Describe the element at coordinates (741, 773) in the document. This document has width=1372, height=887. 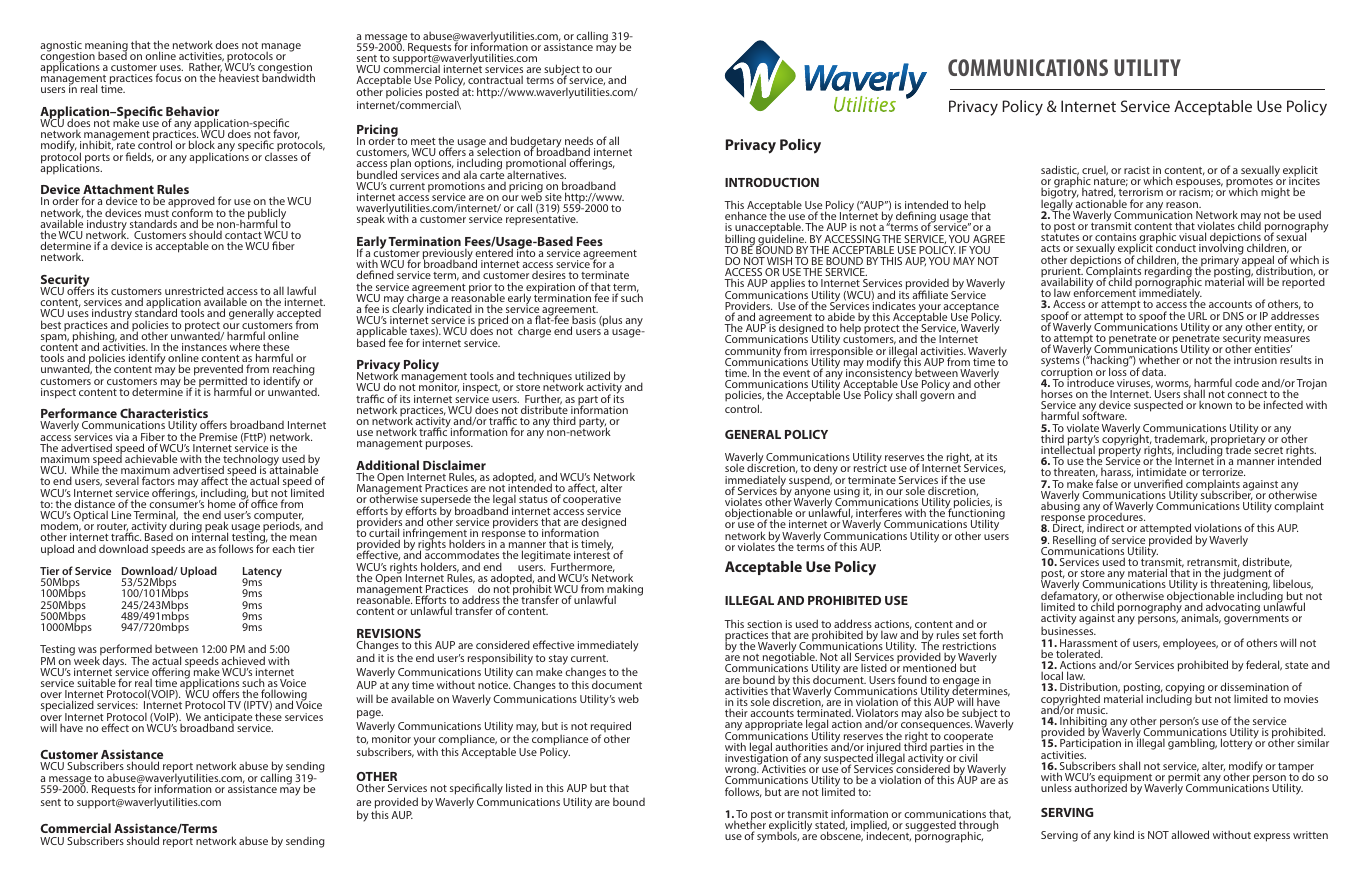
I see `wrong` at that location.
